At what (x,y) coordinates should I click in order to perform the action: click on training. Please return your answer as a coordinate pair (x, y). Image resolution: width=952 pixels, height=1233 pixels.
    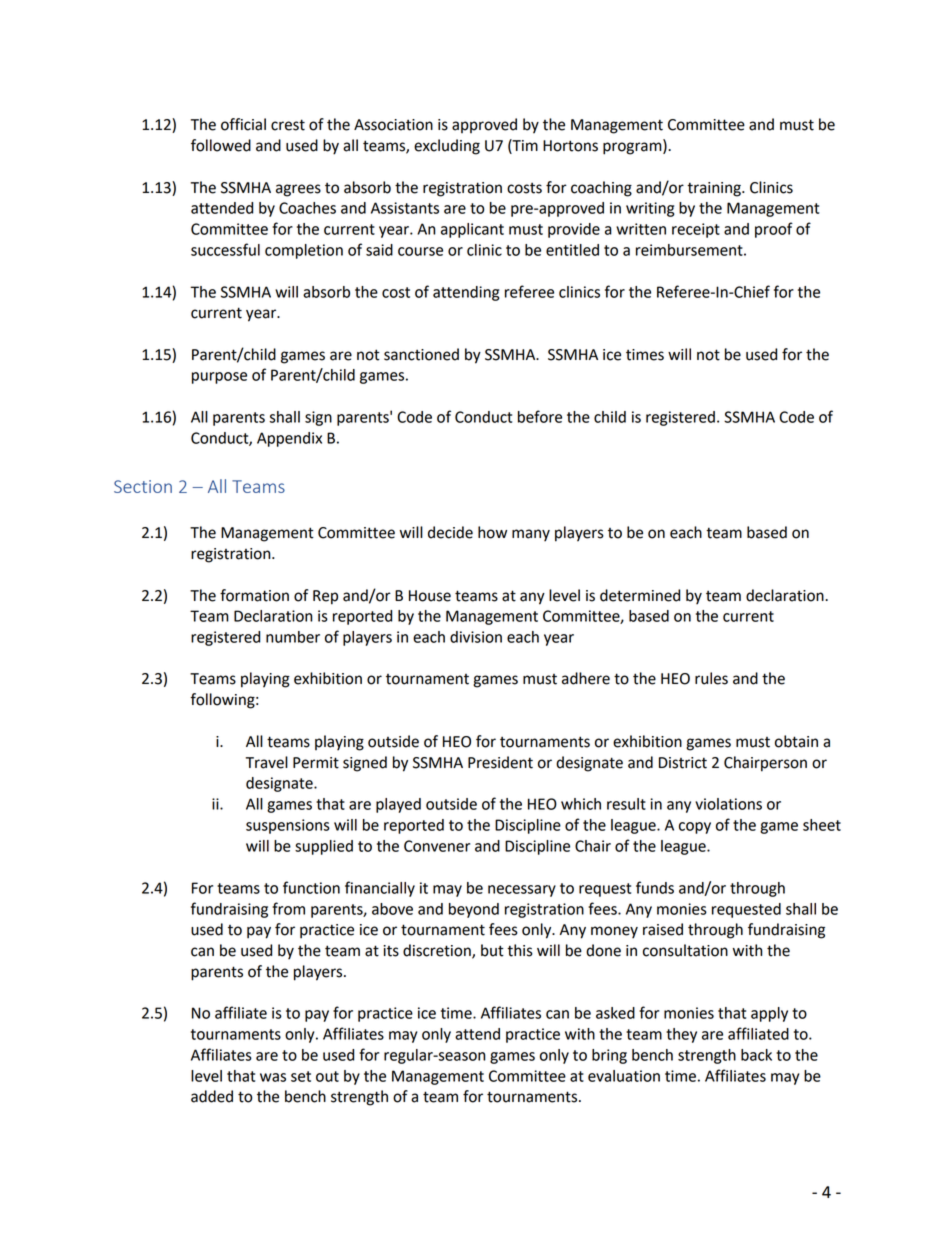
    Looking at the image, I should click on (715, 189).
